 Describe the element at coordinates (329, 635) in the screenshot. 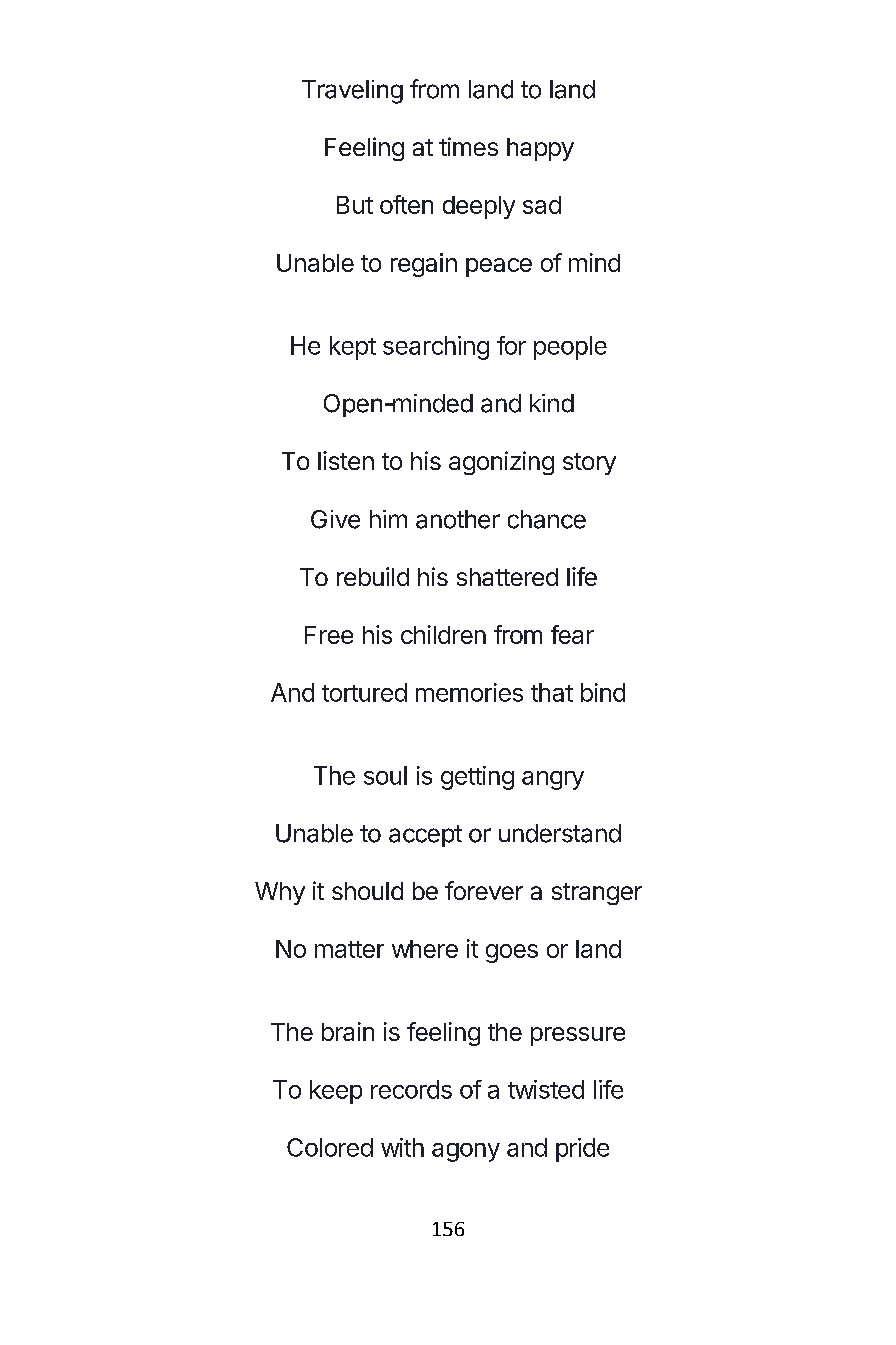

I see `Free` at that location.
